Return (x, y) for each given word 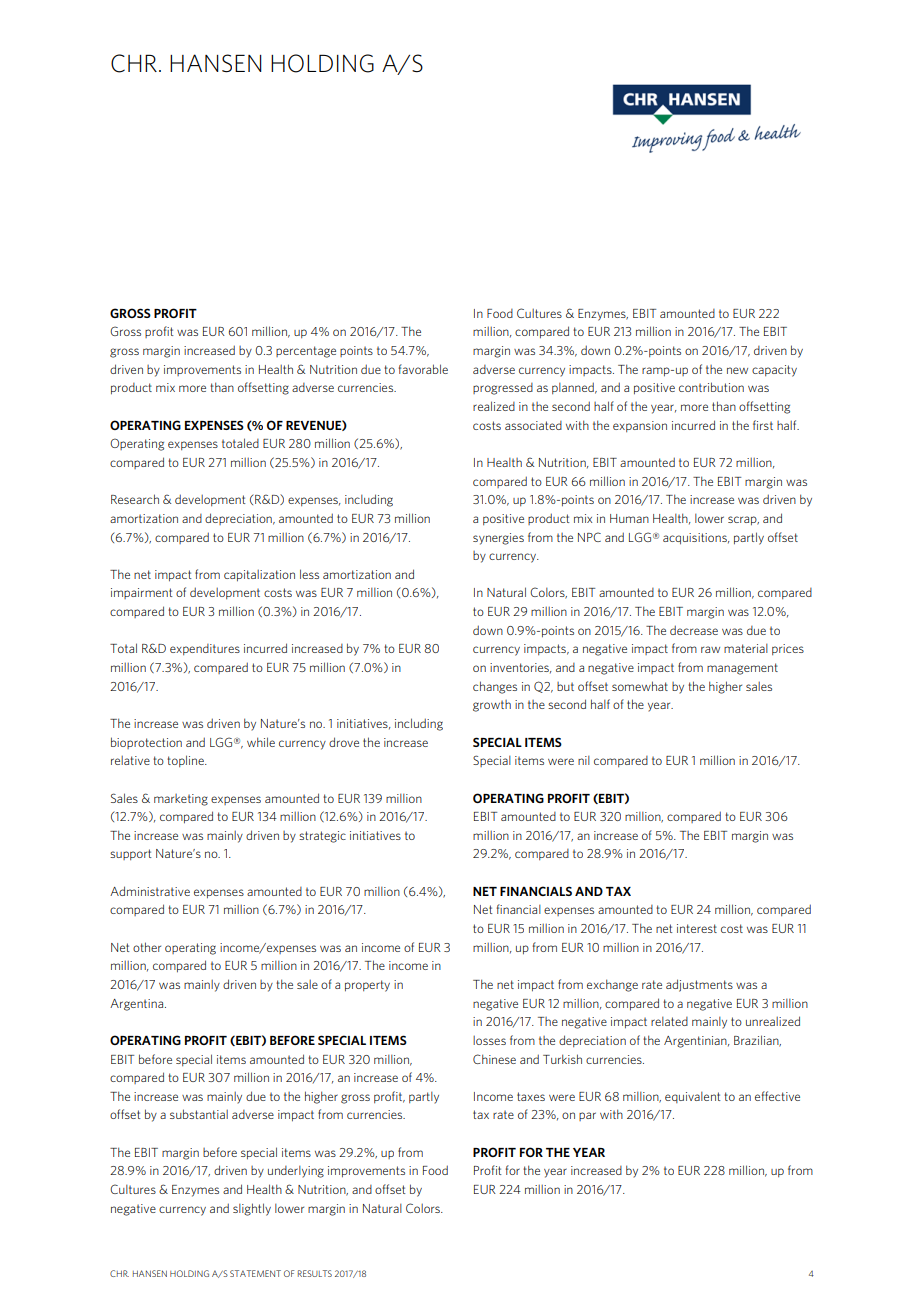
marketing (181, 800)
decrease (694, 630)
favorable (423, 369)
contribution (711, 387)
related (669, 1021)
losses (489, 1040)
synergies (498, 539)
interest (697, 928)
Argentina (138, 1005)
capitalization (259, 576)
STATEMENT (255, 1273)
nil (584, 760)
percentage (306, 352)
